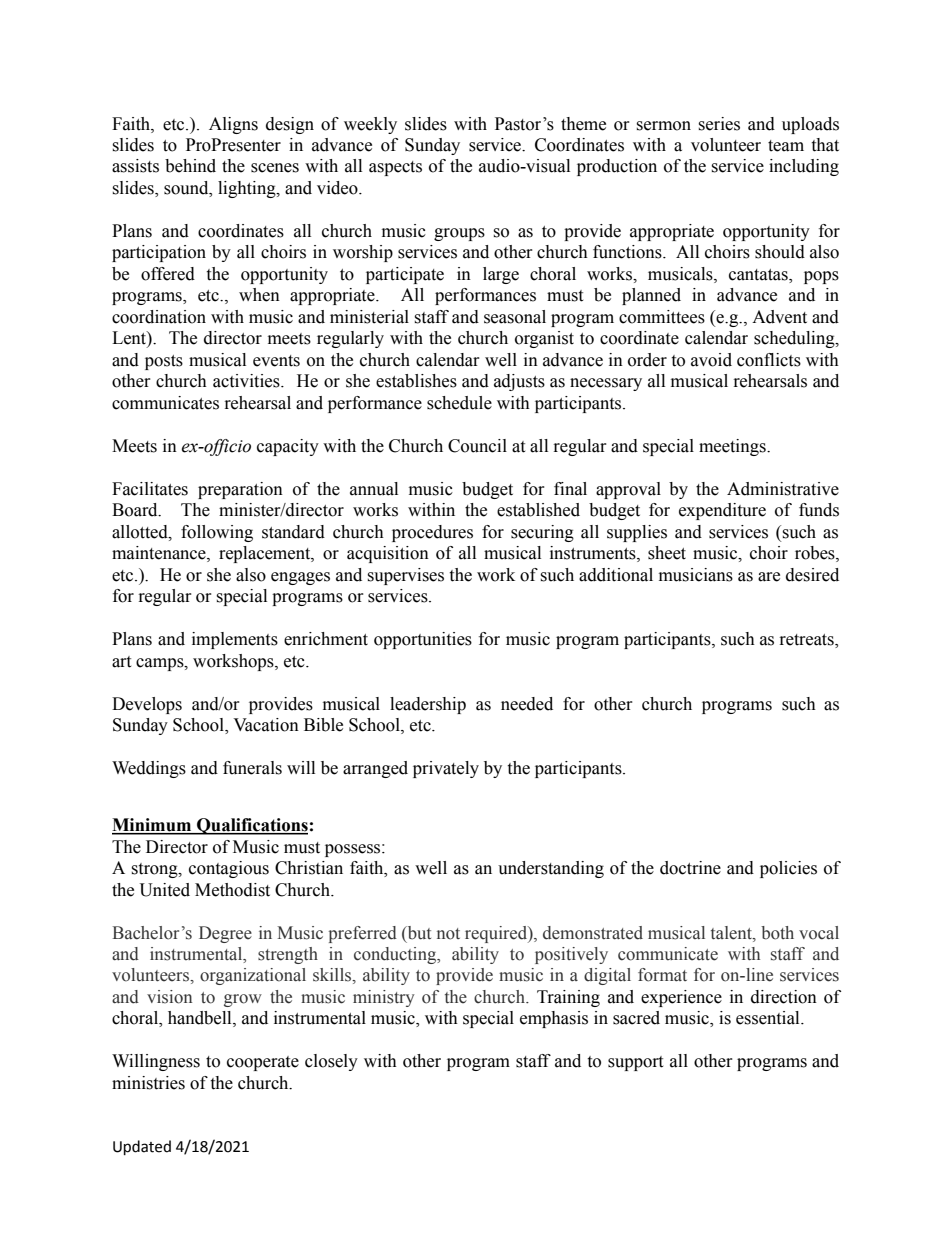 The height and width of the screenshot is (1233, 952). Describe the element at coordinates (235, 640) in the screenshot. I see `implements` at that location.
